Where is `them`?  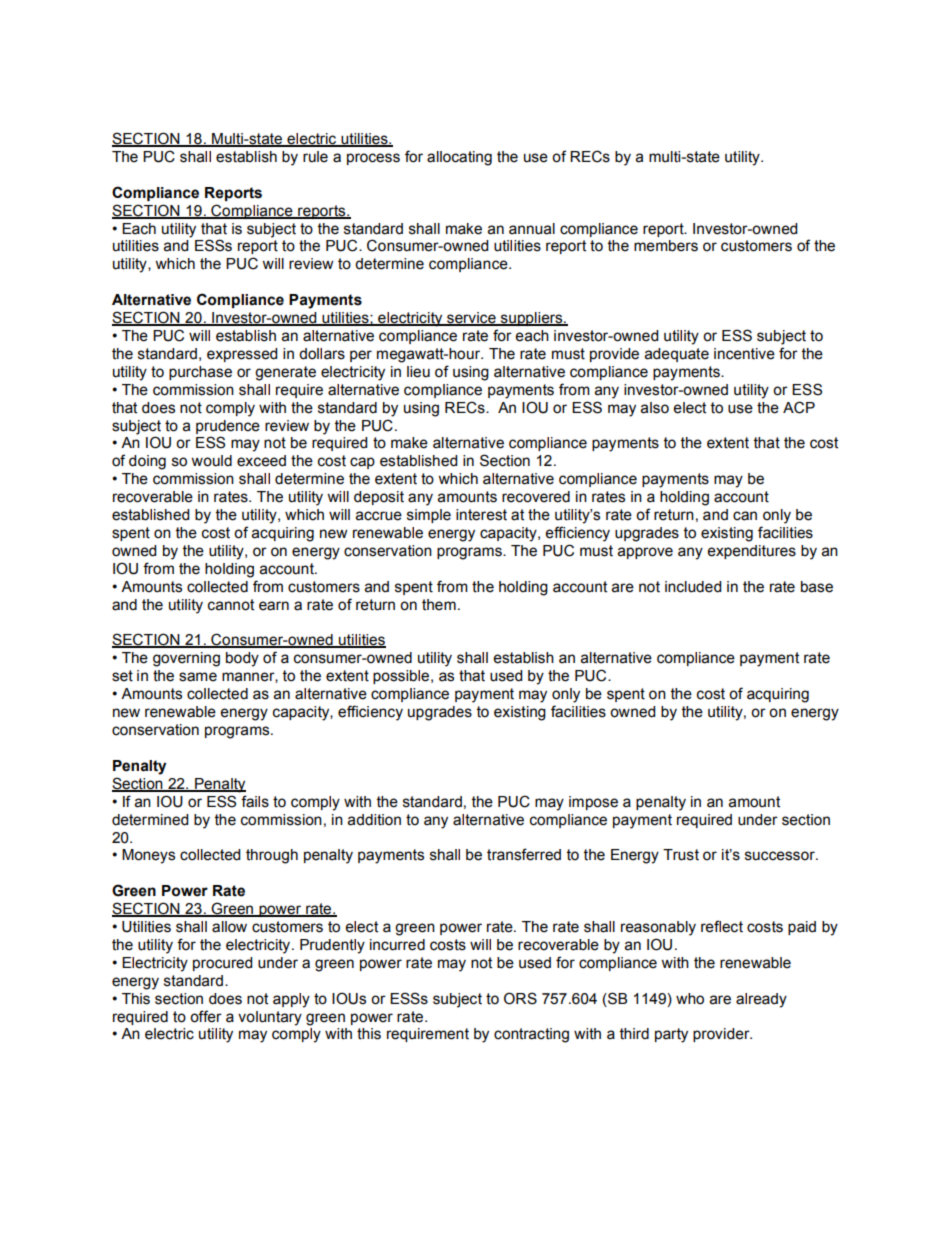
them is located at coordinates (439, 605).
